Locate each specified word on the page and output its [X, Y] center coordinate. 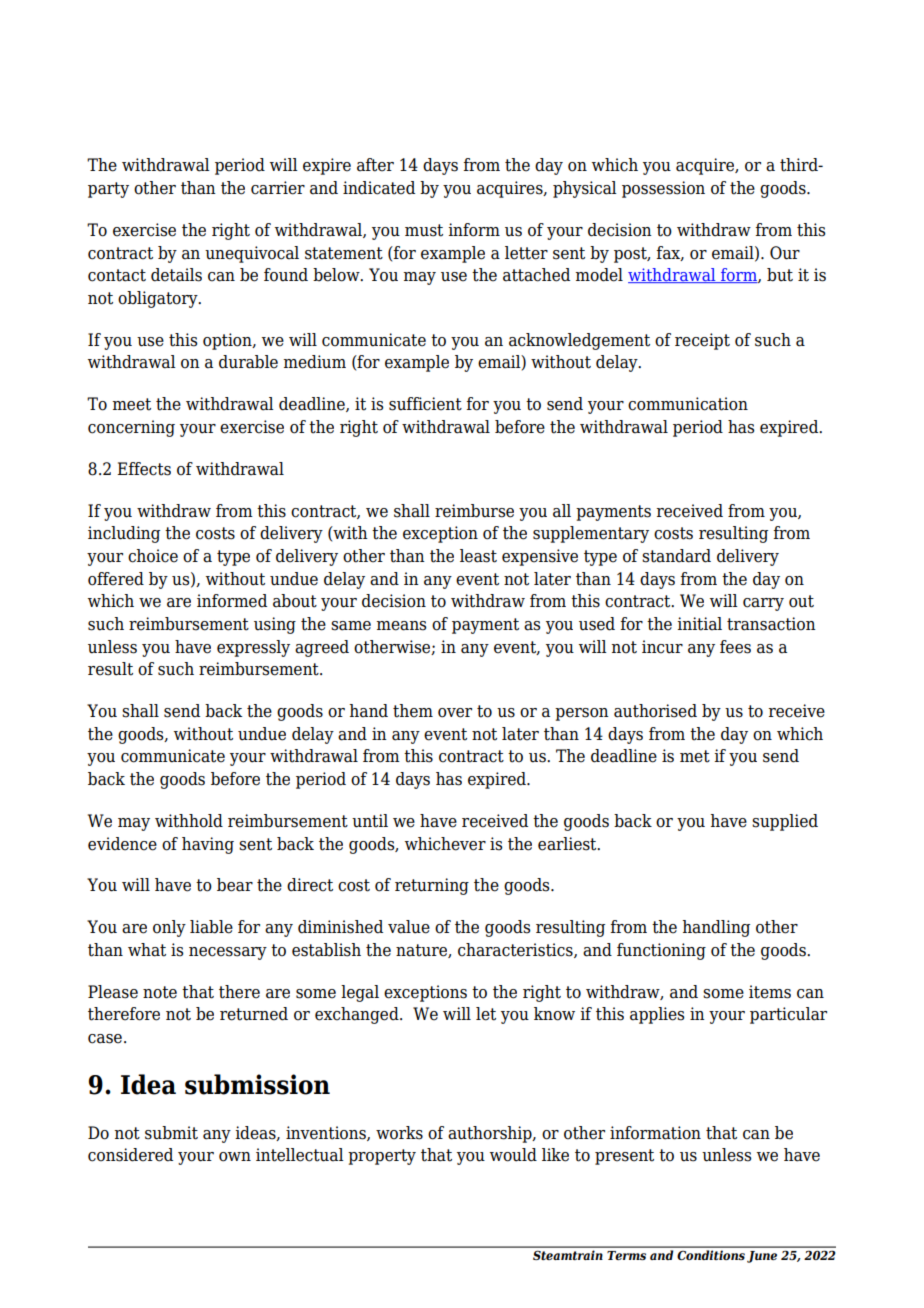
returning [432, 886]
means [401, 626]
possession [663, 189]
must [424, 230]
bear [235, 885]
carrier [278, 188]
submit [171, 1133]
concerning [131, 428]
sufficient [425, 404]
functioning [661, 951]
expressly [253, 648]
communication [688, 404]
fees [735, 647]
